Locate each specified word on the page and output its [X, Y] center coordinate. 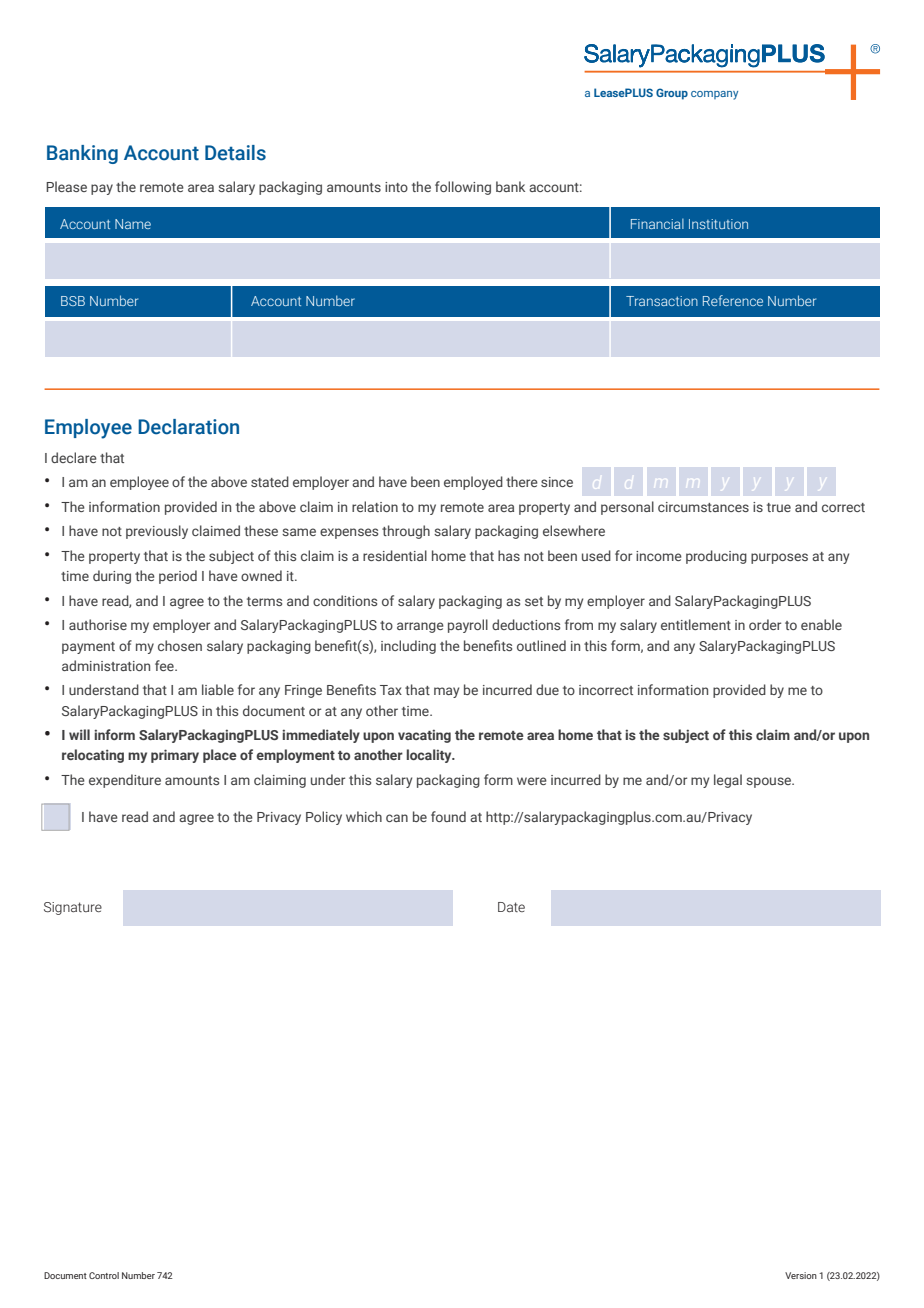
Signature [73, 908]
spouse [770, 782]
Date [511, 907]
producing [716, 557]
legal [728, 781]
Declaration [188, 427]
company [714, 95]
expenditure [125, 781]
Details [235, 153]
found [448, 816]
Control [104, 1275]
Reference [733, 300]
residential [395, 555]
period [178, 577]
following [463, 188]
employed [473, 483]
